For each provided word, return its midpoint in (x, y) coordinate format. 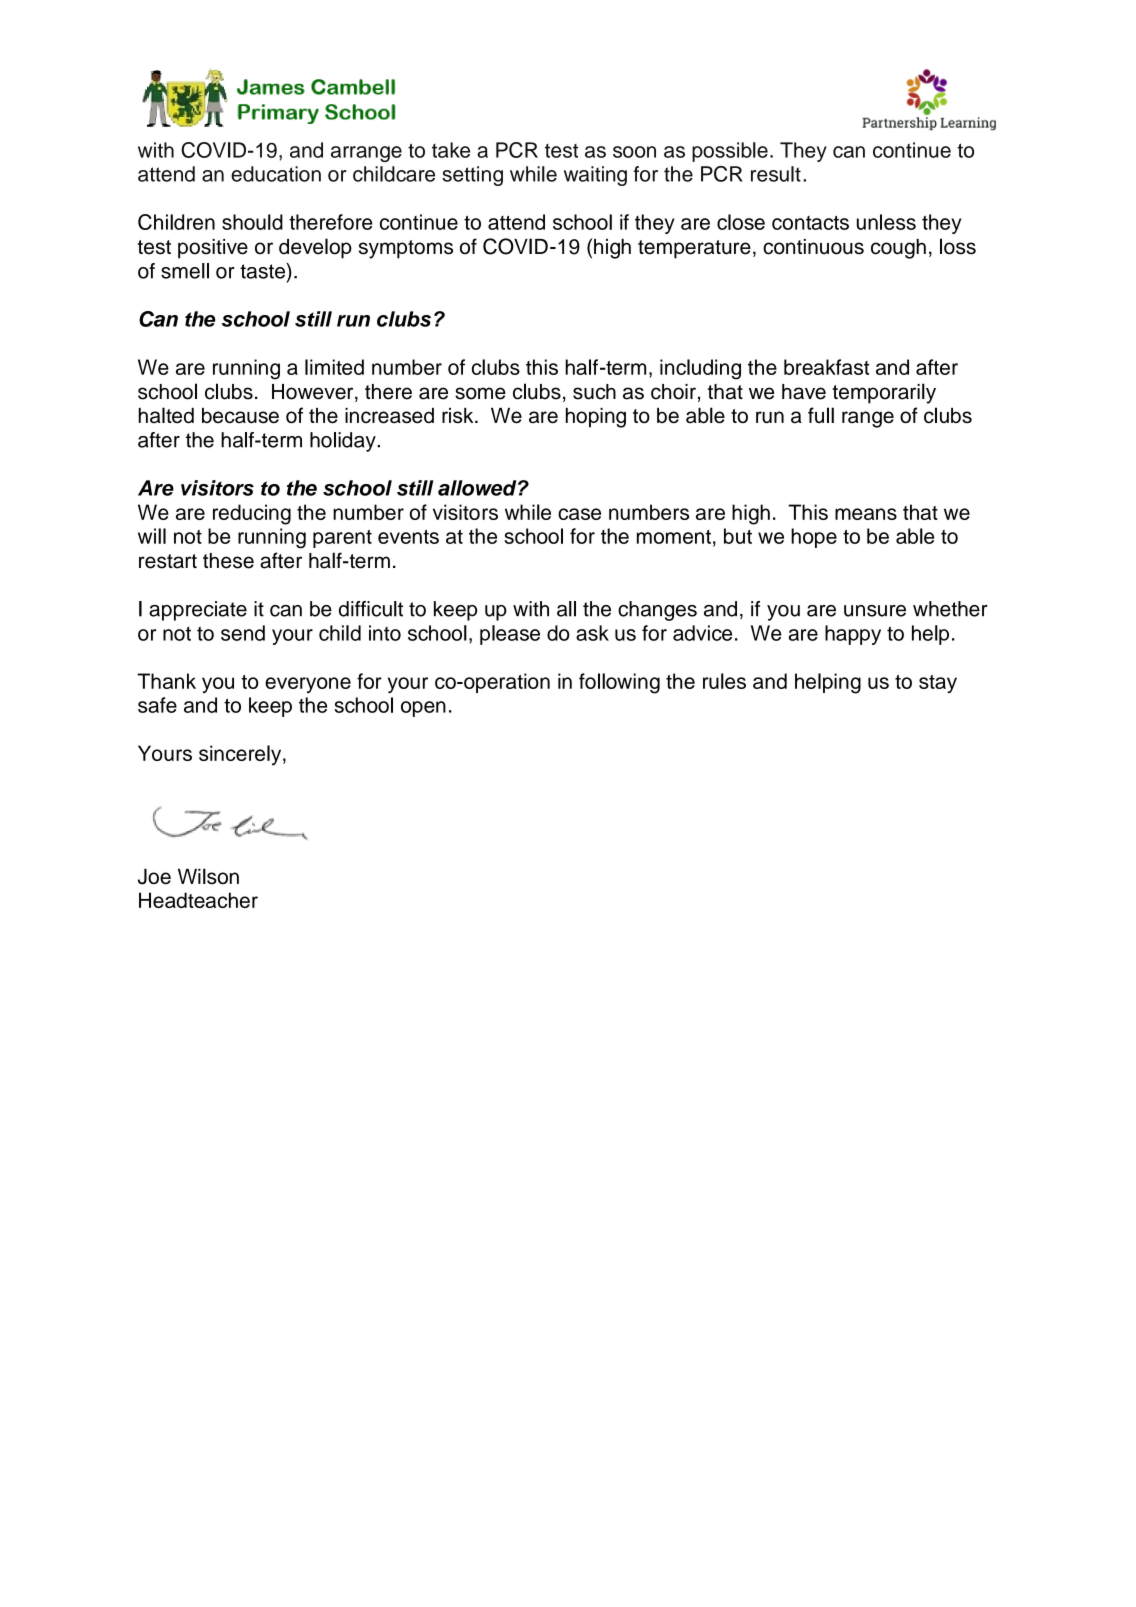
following (619, 683)
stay (938, 684)
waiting (595, 176)
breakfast (826, 367)
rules (724, 681)
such (594, 392)
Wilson (208, 876)
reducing (252, 514)
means (866, 514)
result (776, 174)
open (423, 709)
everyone (308, 685)
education (276, 174)
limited (334, 367)
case (579, 514)
